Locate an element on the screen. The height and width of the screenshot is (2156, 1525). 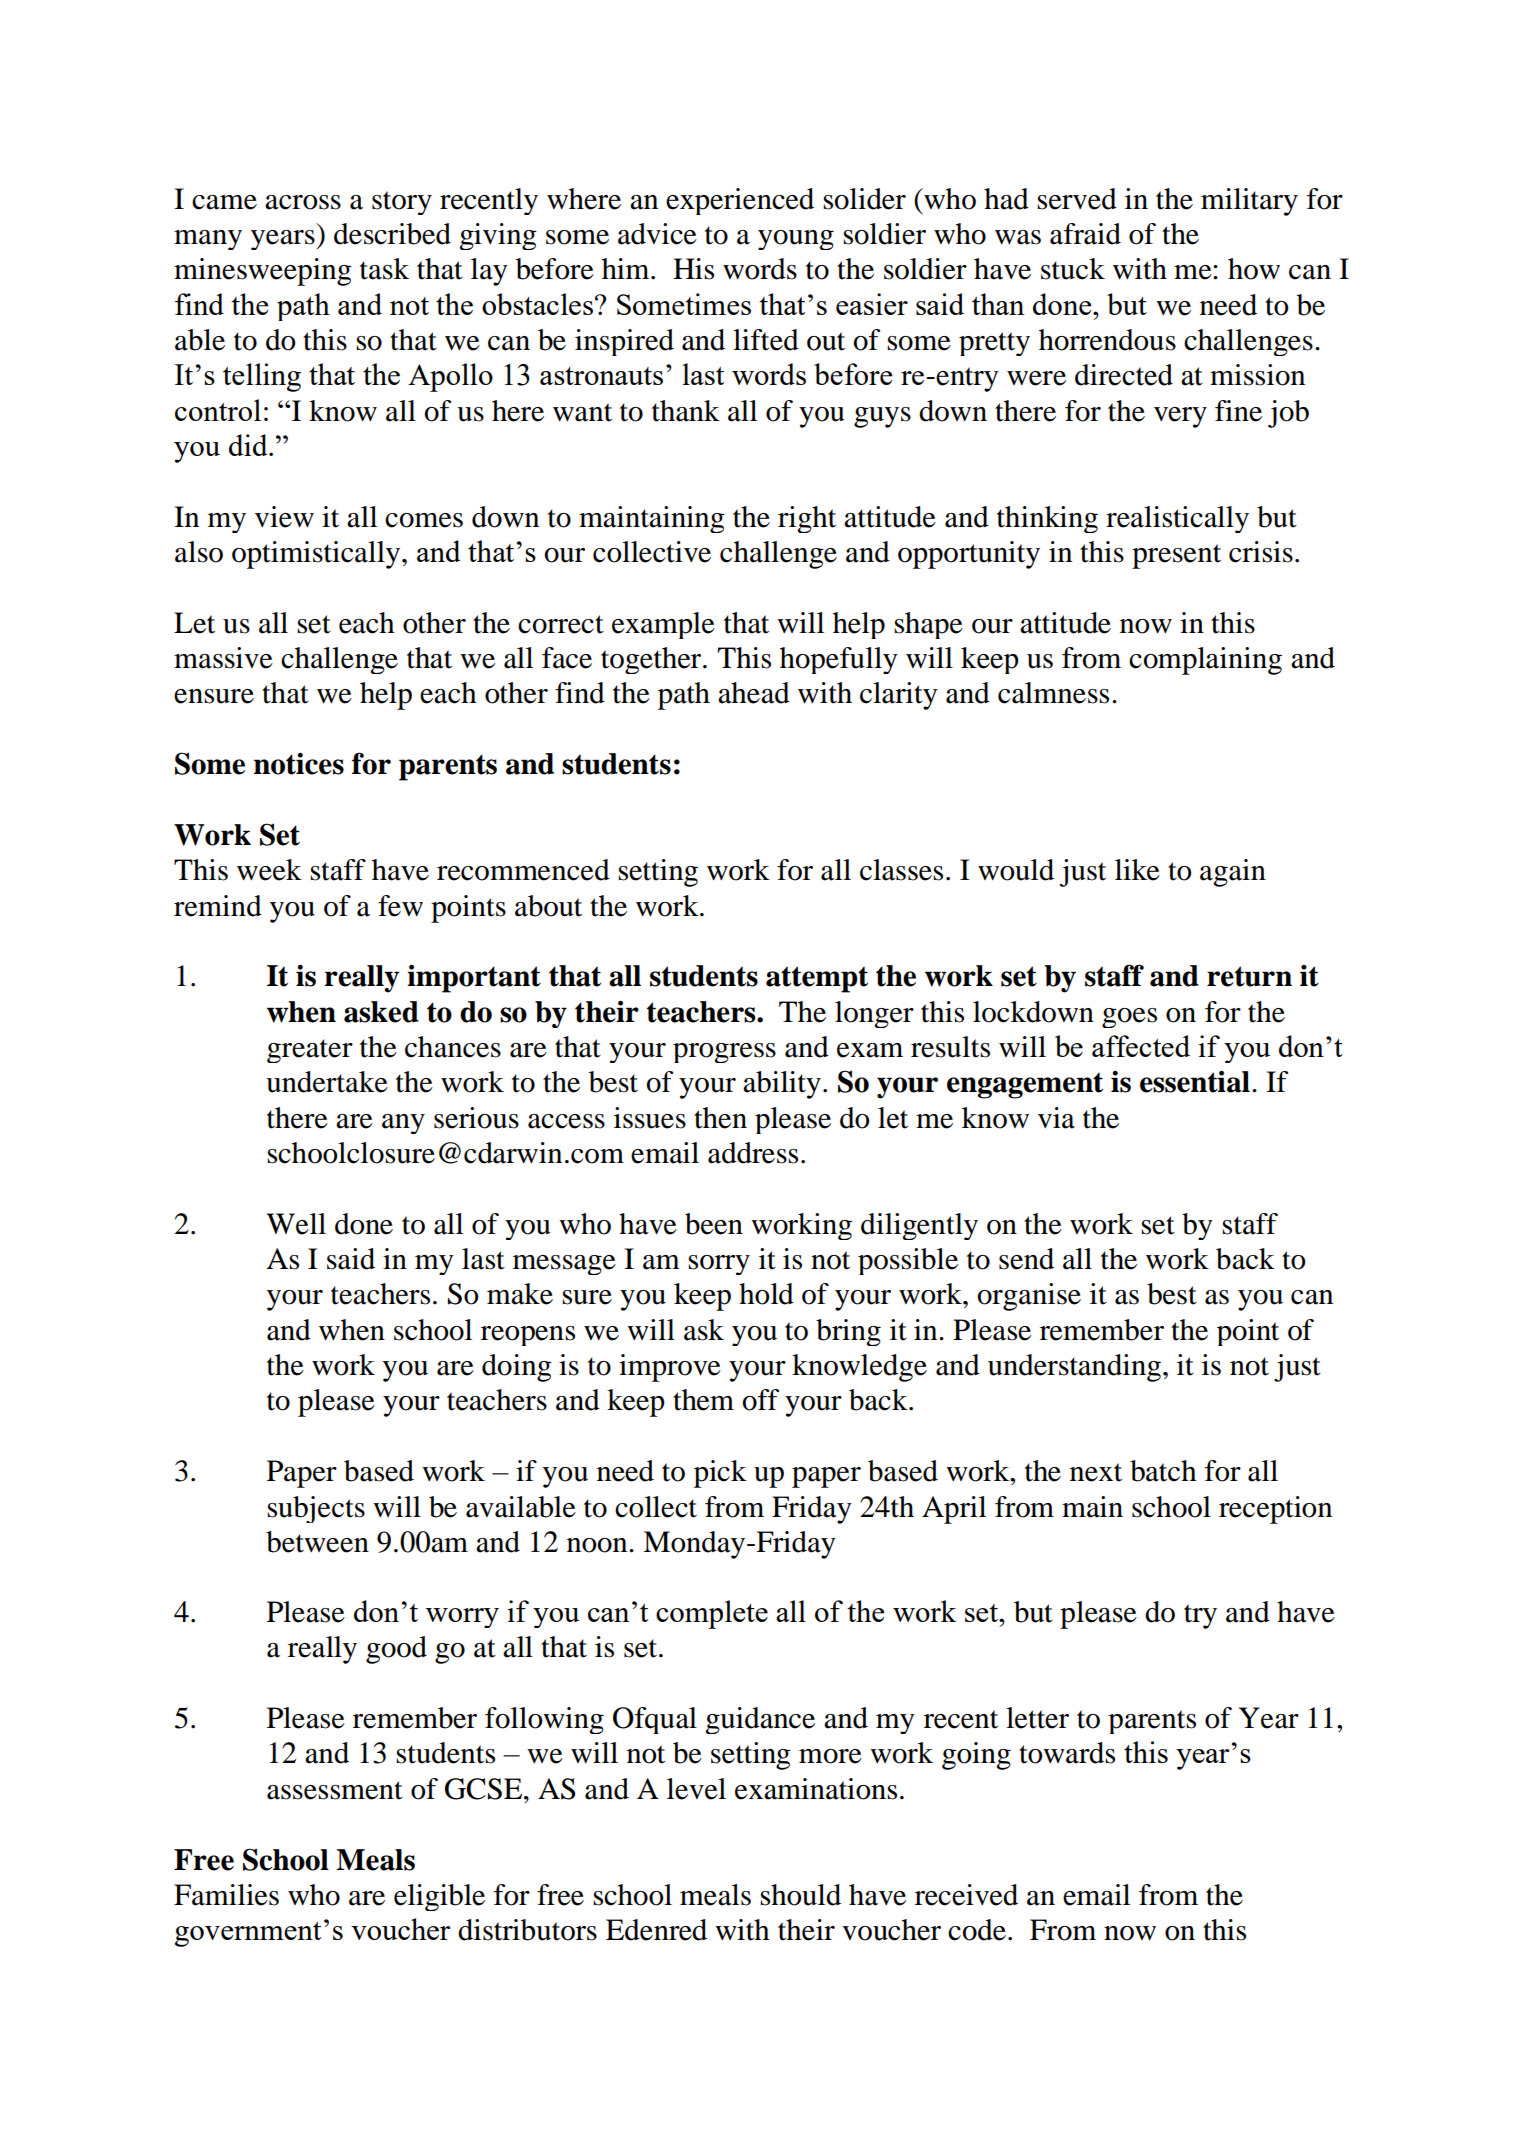
Well is located at coordinates (296, 1224).
